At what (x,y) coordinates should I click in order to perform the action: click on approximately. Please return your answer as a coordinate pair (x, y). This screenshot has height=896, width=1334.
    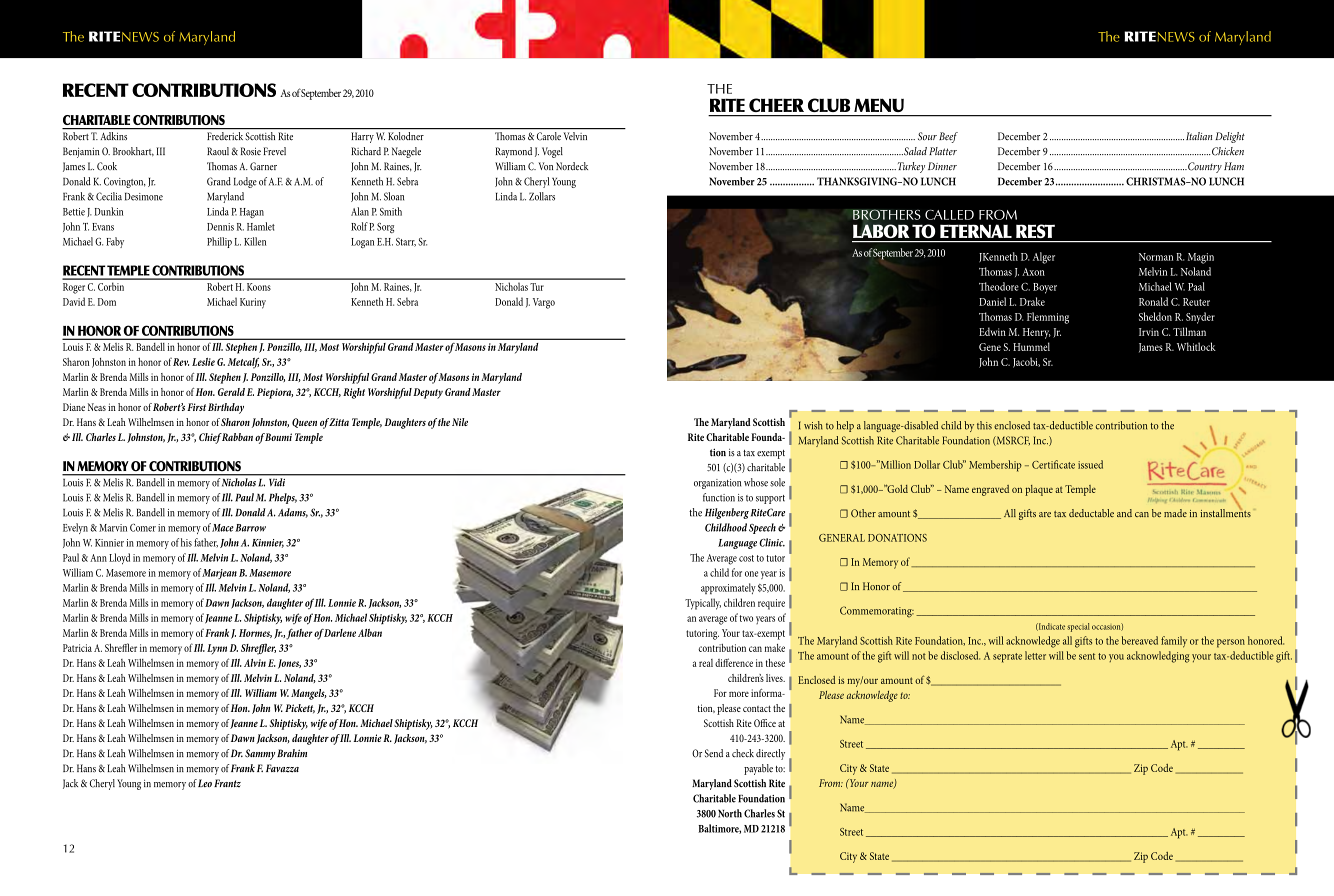
    Looking at the image, I should click on (728, 588).
